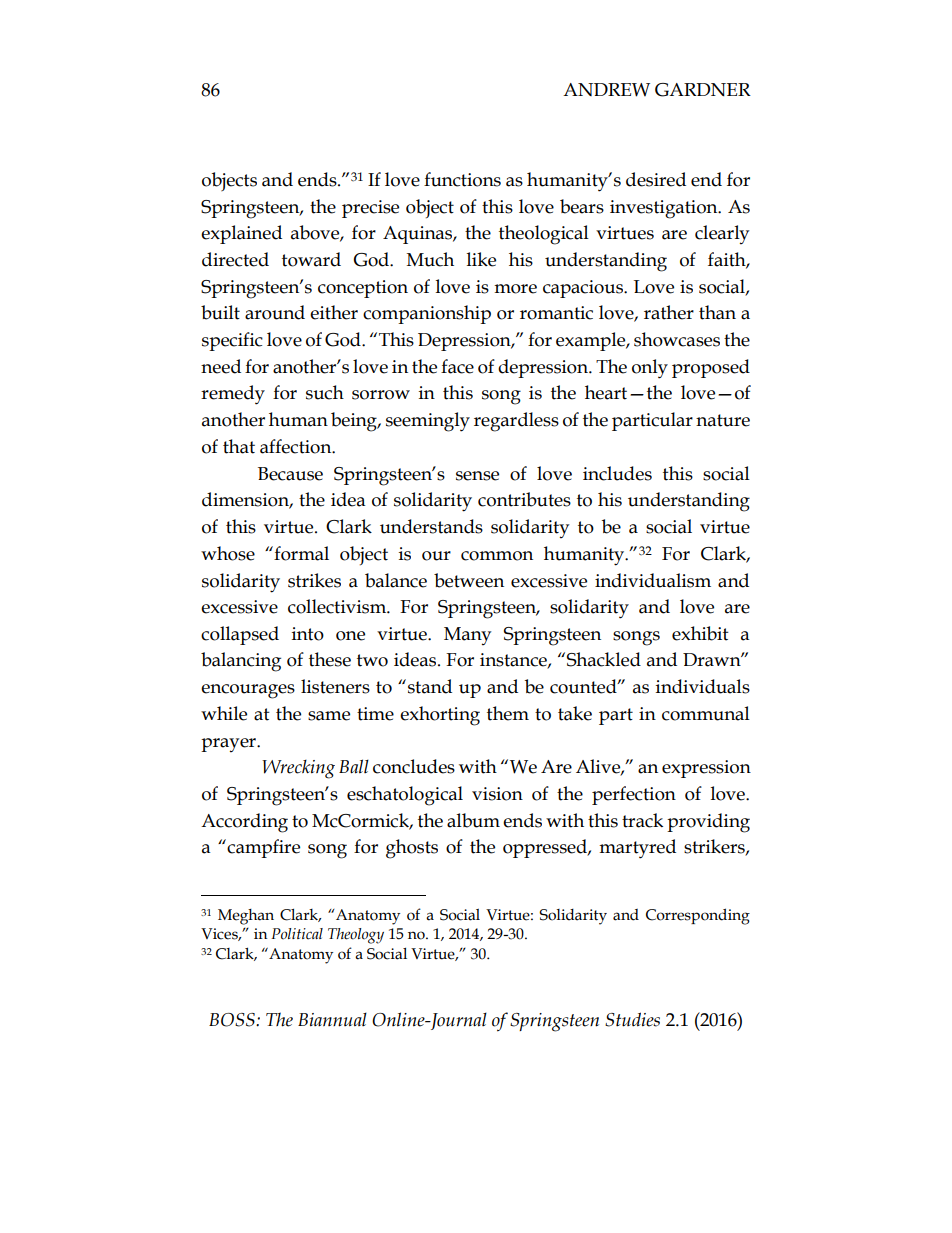  Describe the element at coordinates (462, 179) in the page. I see `functions` at that location.
